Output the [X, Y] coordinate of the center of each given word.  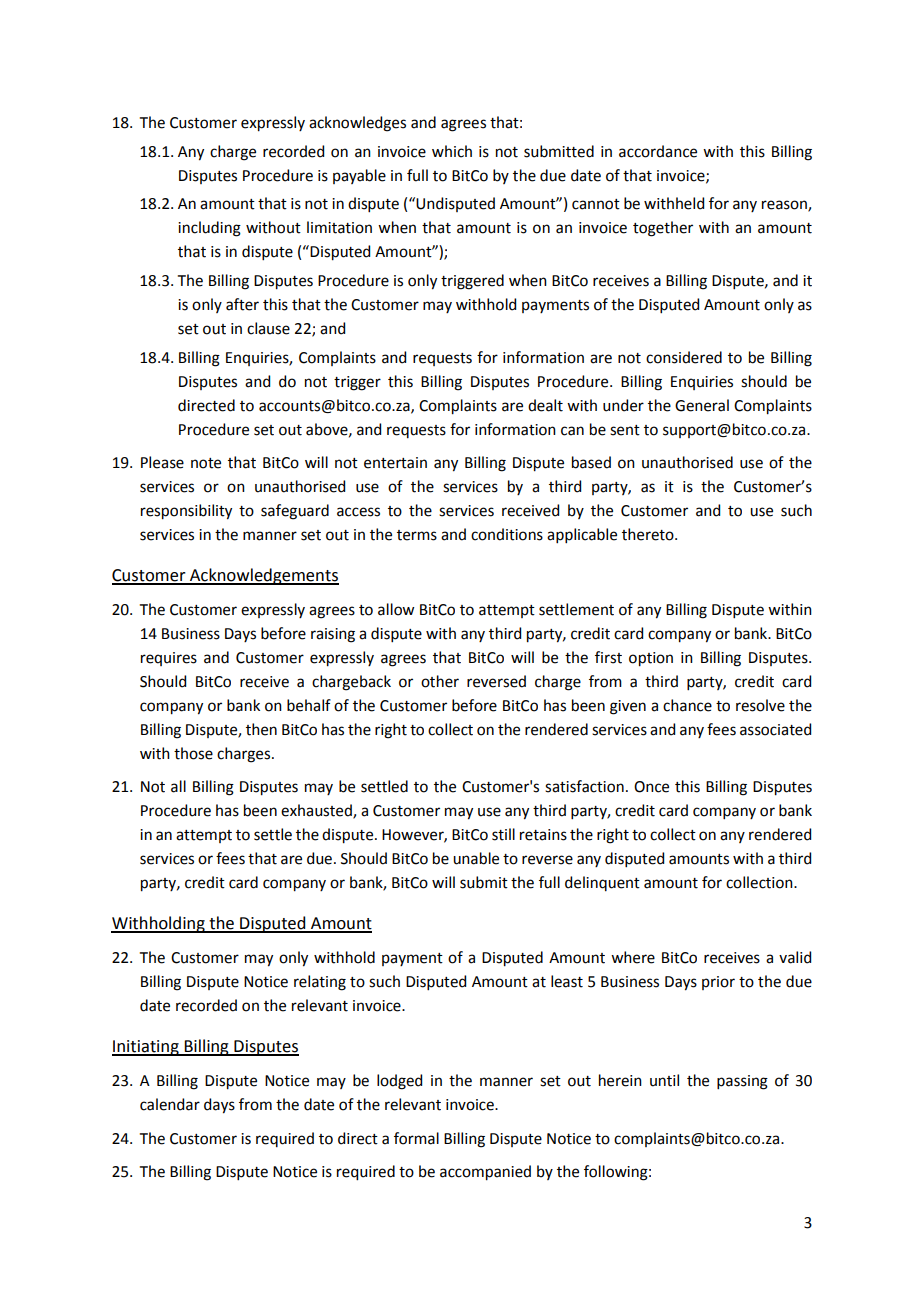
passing [742, 1082]
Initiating [146, 1048]
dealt [545, 405]
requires [169, 659]
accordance [658, 151]
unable [476, 858]
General [702, 405]
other [440, 681]
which [452, 151]
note [206, 463]
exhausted [317, 811]
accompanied [485, 1173]
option [651, 659]
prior [718, 983]
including [209, 229]
